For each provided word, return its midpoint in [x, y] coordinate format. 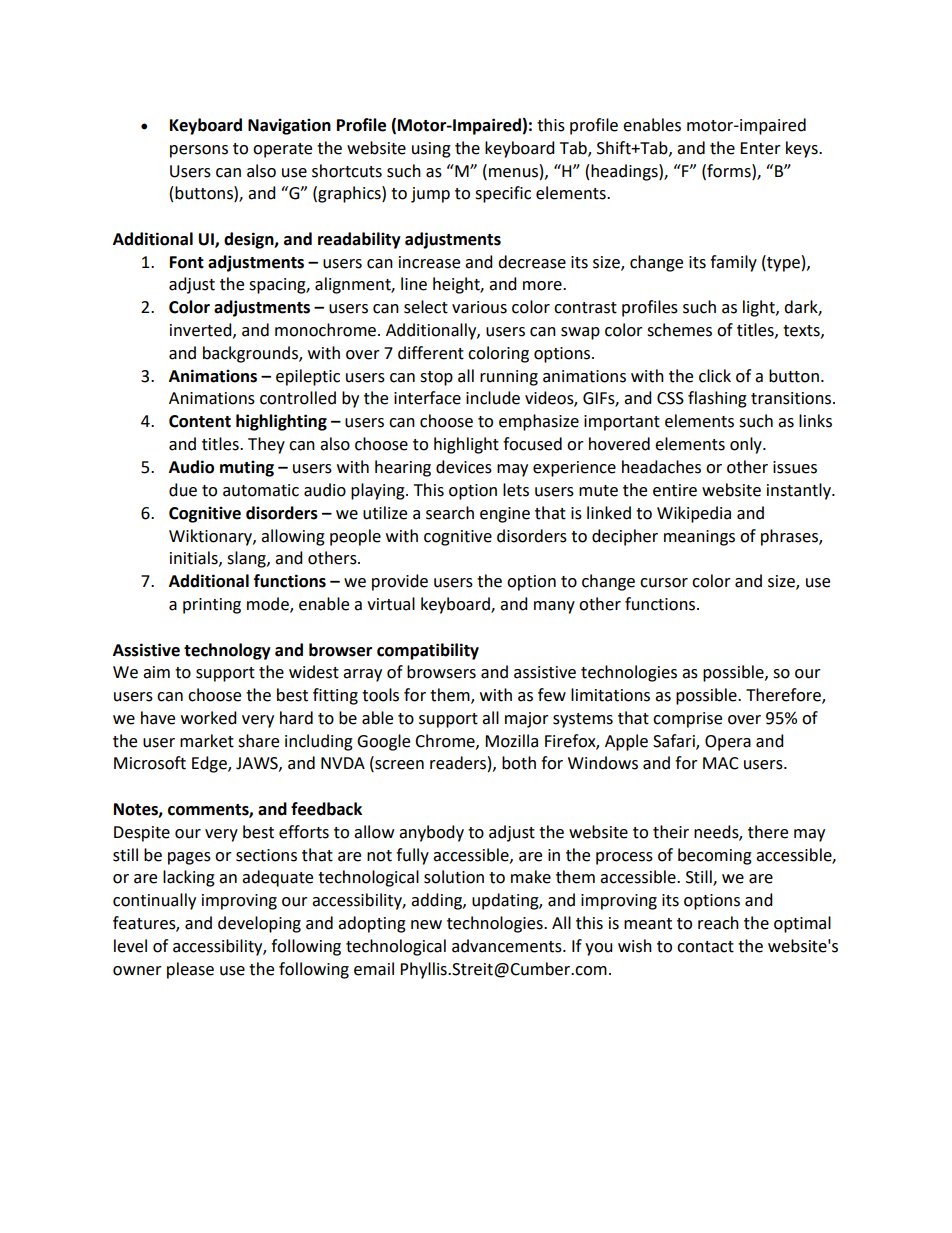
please [190, 970]
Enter [760, 148]
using [431, 150]
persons [199, 151]
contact [705, 947]
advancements [508, 946]
